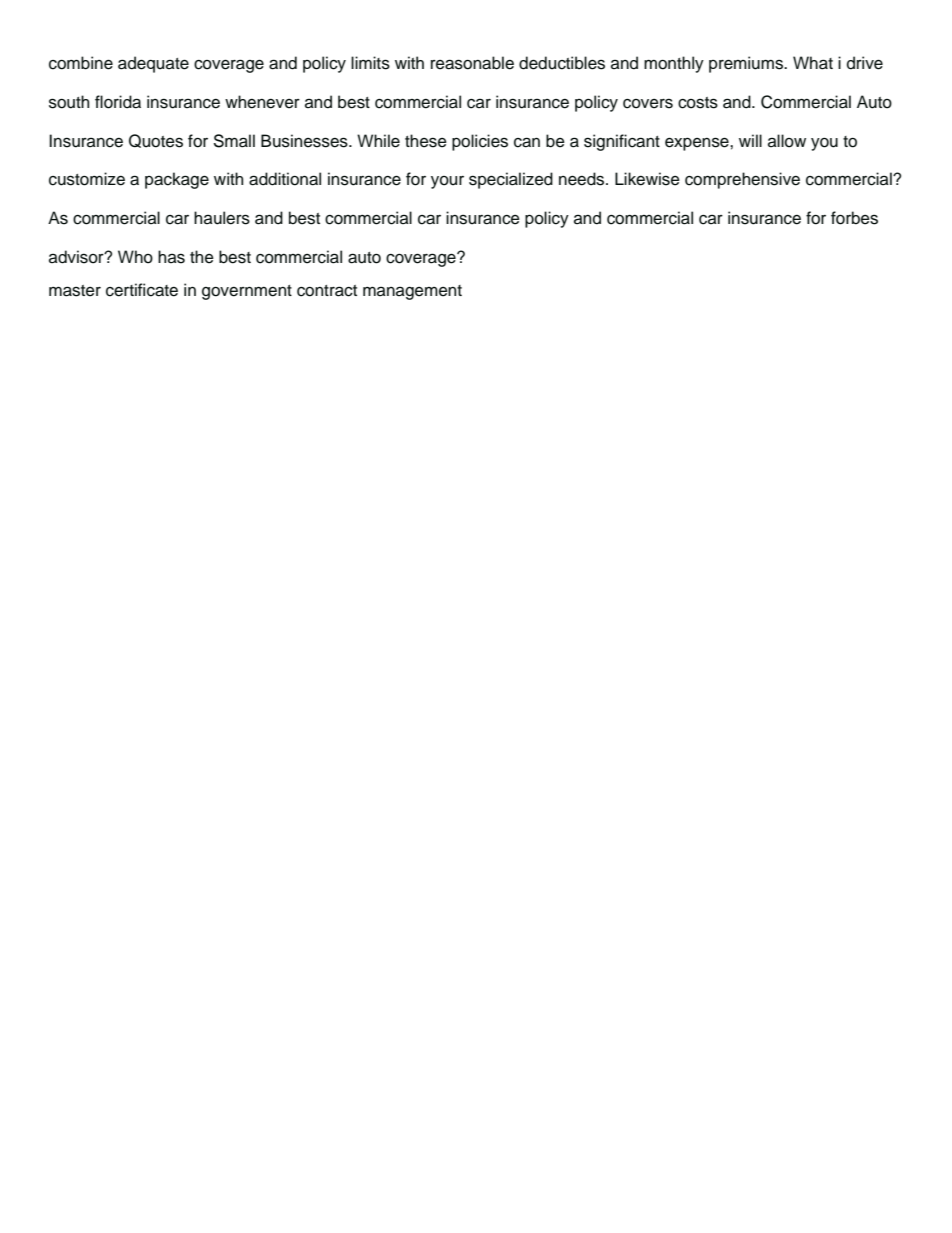 The image size is (952, 1233). What do you see at coordinates (142, 290) in the document?
I see `certificate` at bounding box center [142, 290].
